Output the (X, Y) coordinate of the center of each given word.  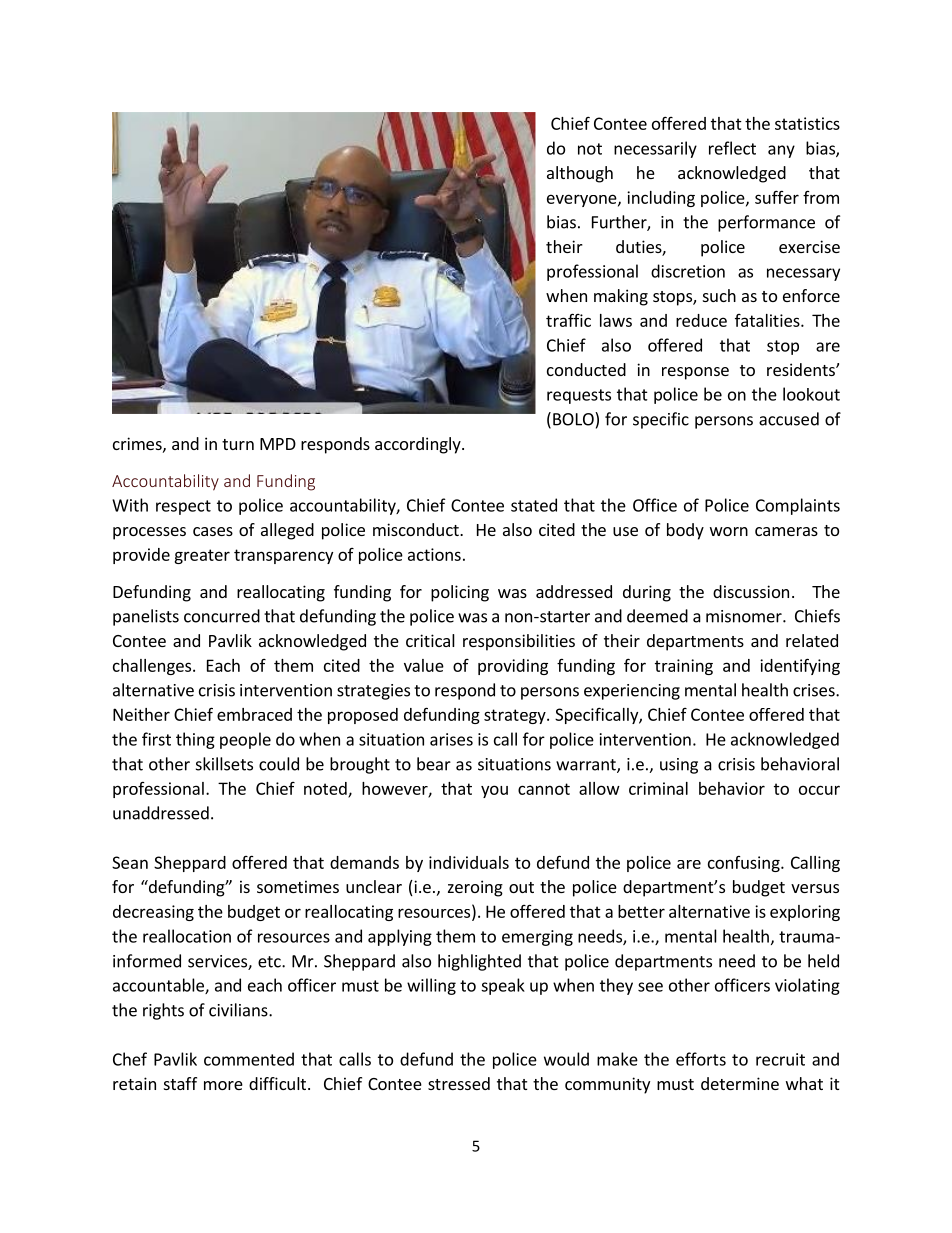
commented (249, 1059)
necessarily (655, 149)
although (580, 174)
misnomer (745, 616)
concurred (222, 616)
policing (460, 593)
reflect (732, 148)
